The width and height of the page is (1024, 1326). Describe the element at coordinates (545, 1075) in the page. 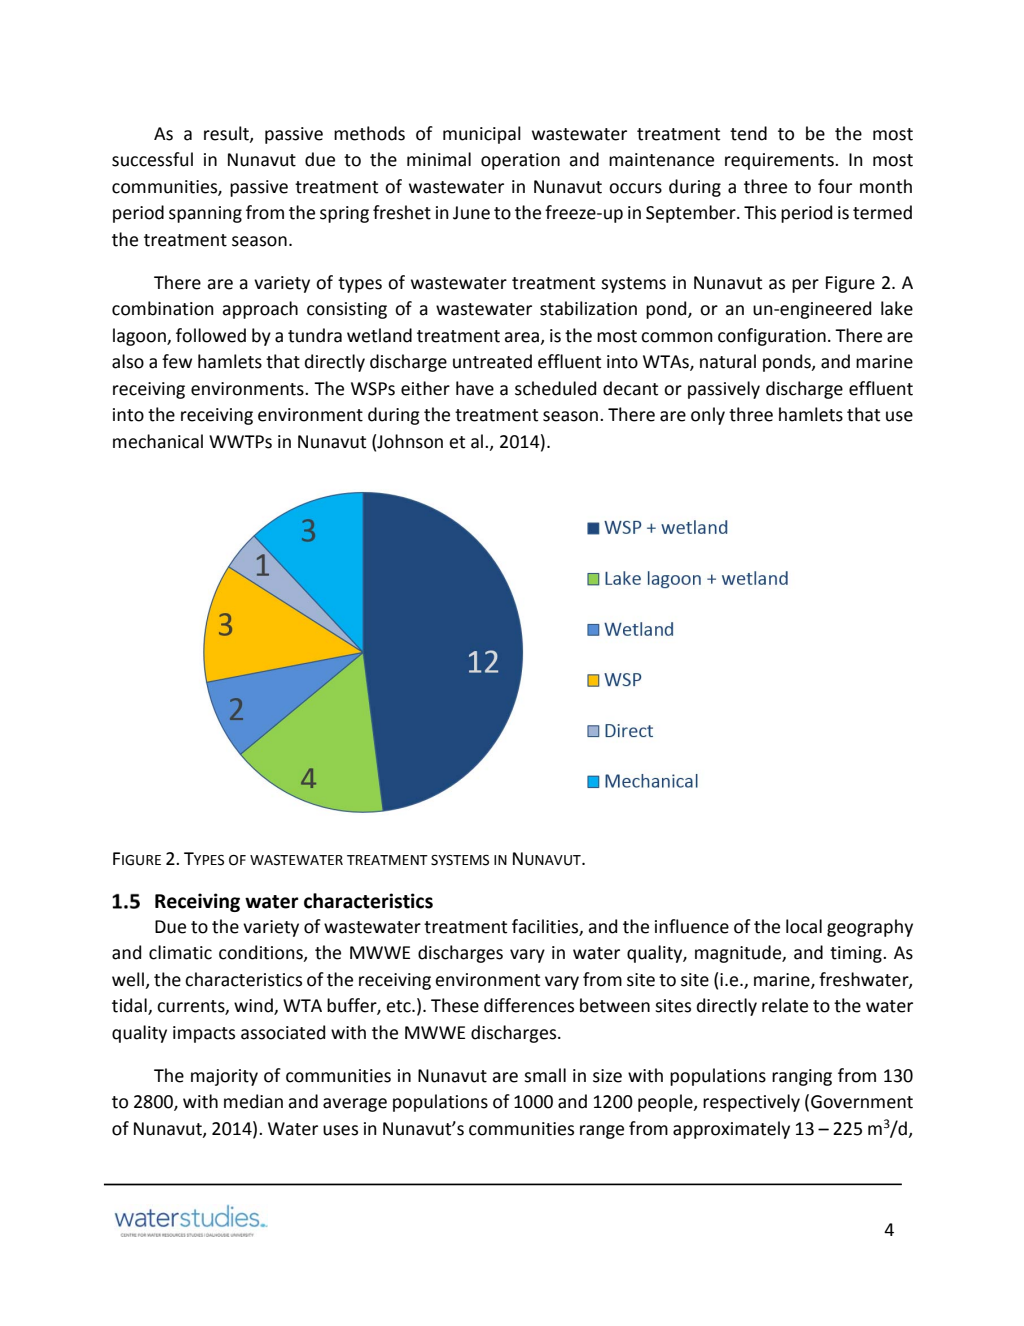

I see `small` at that location.
